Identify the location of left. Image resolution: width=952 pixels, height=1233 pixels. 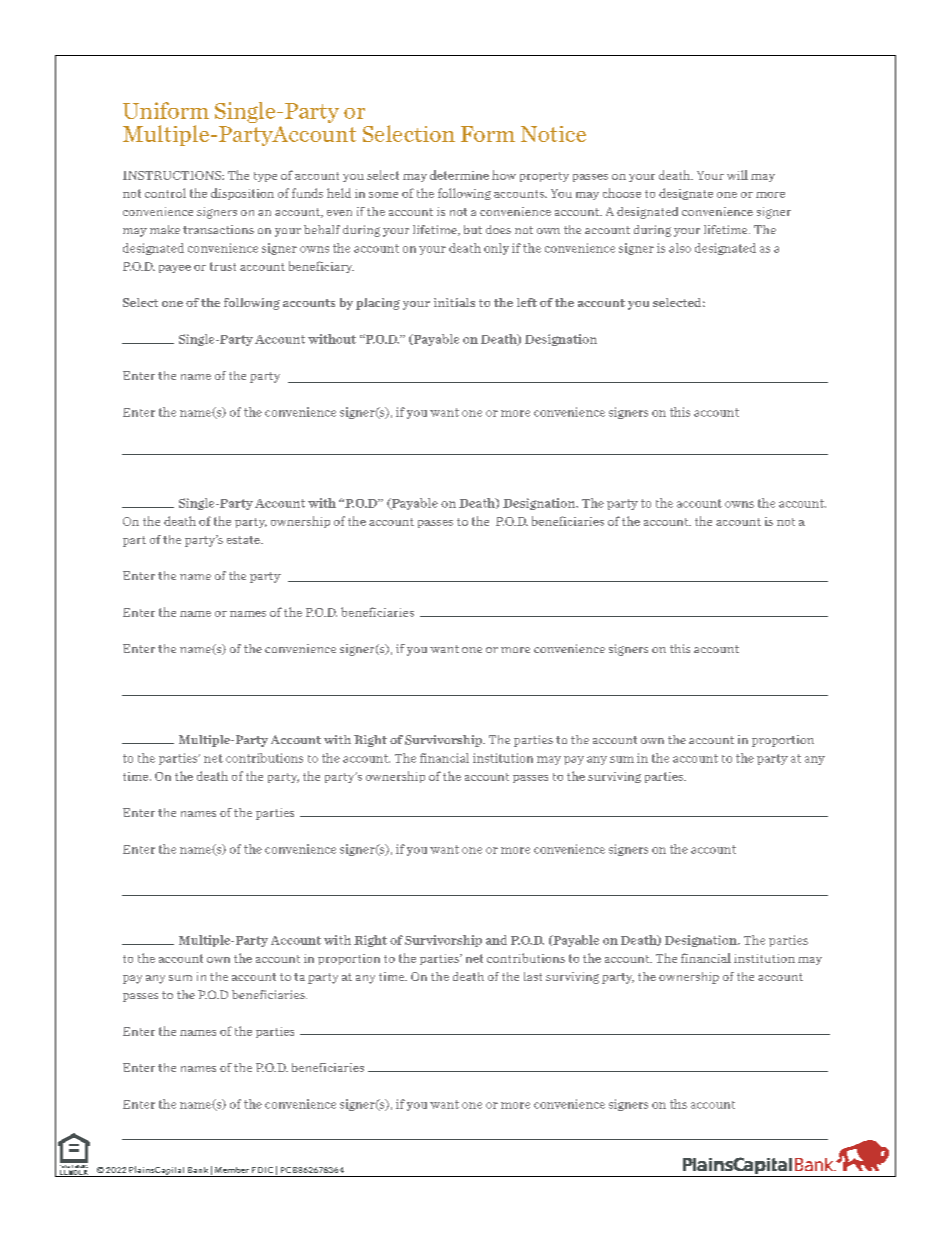
(527, 302).
